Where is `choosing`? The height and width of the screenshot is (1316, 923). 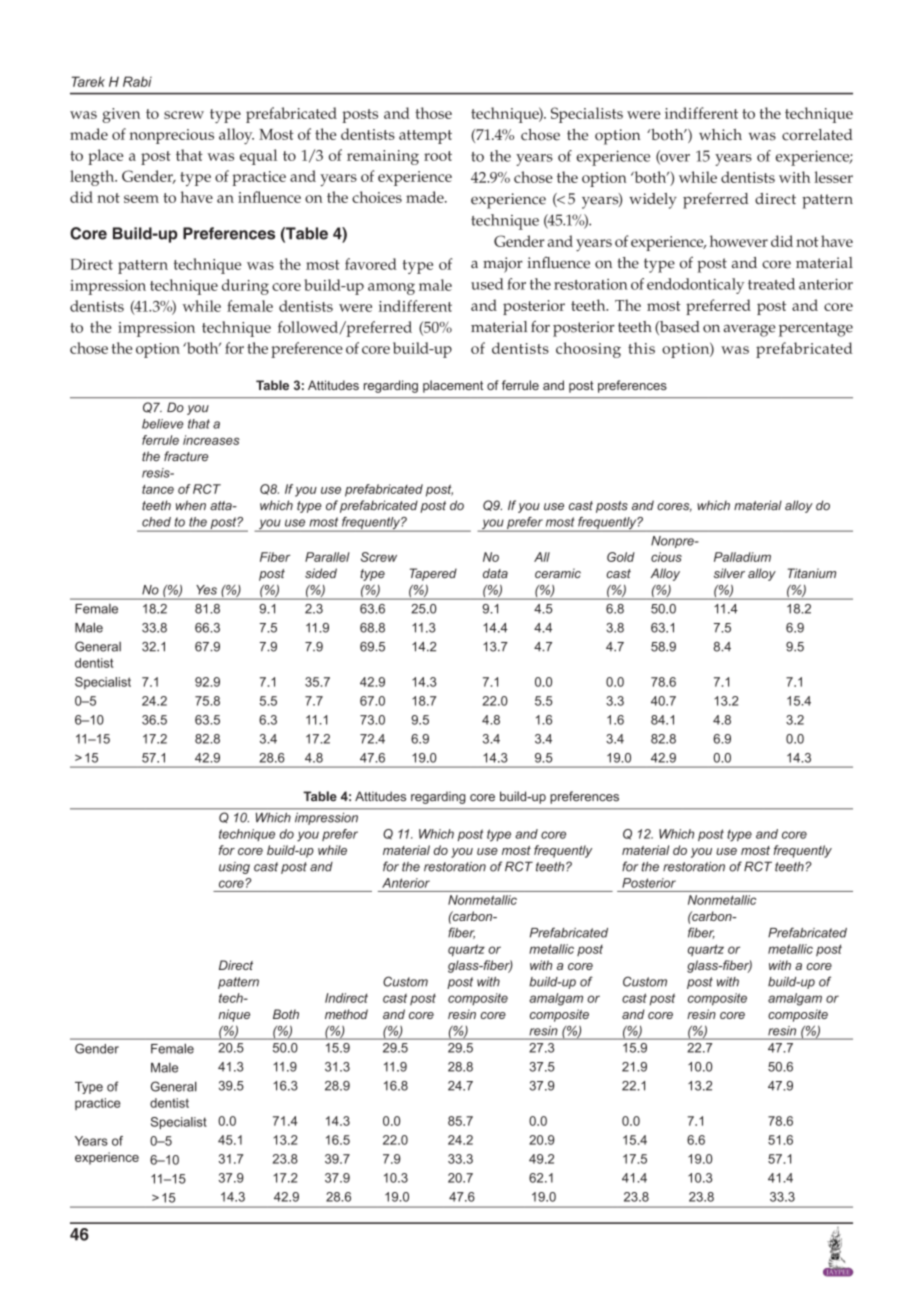
choosing is located at coordinates (588, 350).
